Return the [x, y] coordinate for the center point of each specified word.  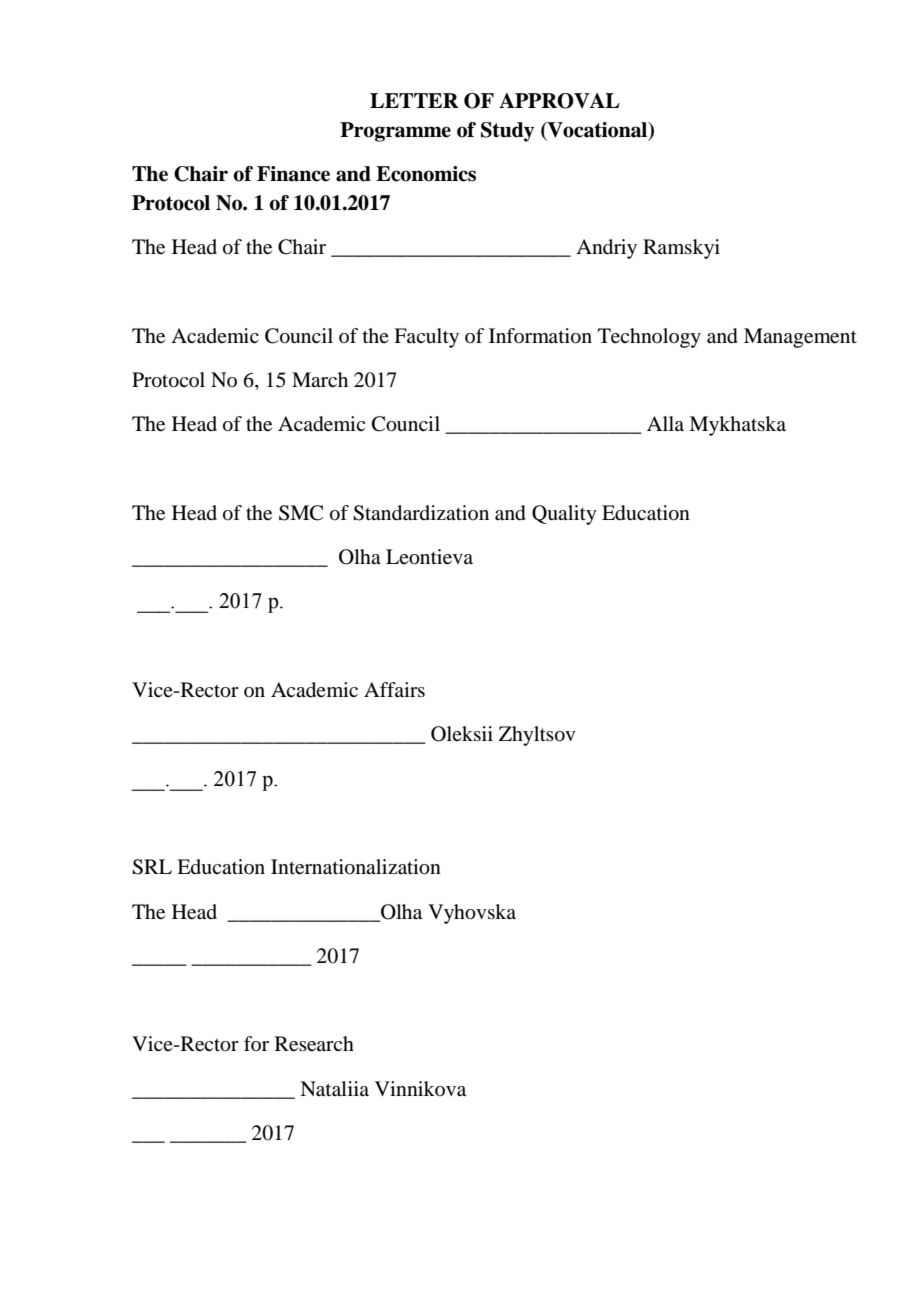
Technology [649, 338]
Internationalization [356, 867]
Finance [293, 174]
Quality [564, 515]
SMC [301, 513]
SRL [152, 867]
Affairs [394, 689]
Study [507, 132]
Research [314, 1044]
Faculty [426, 338]
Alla [665, 423]
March [320, 379]
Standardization [421, 513]
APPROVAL [559, 101]
